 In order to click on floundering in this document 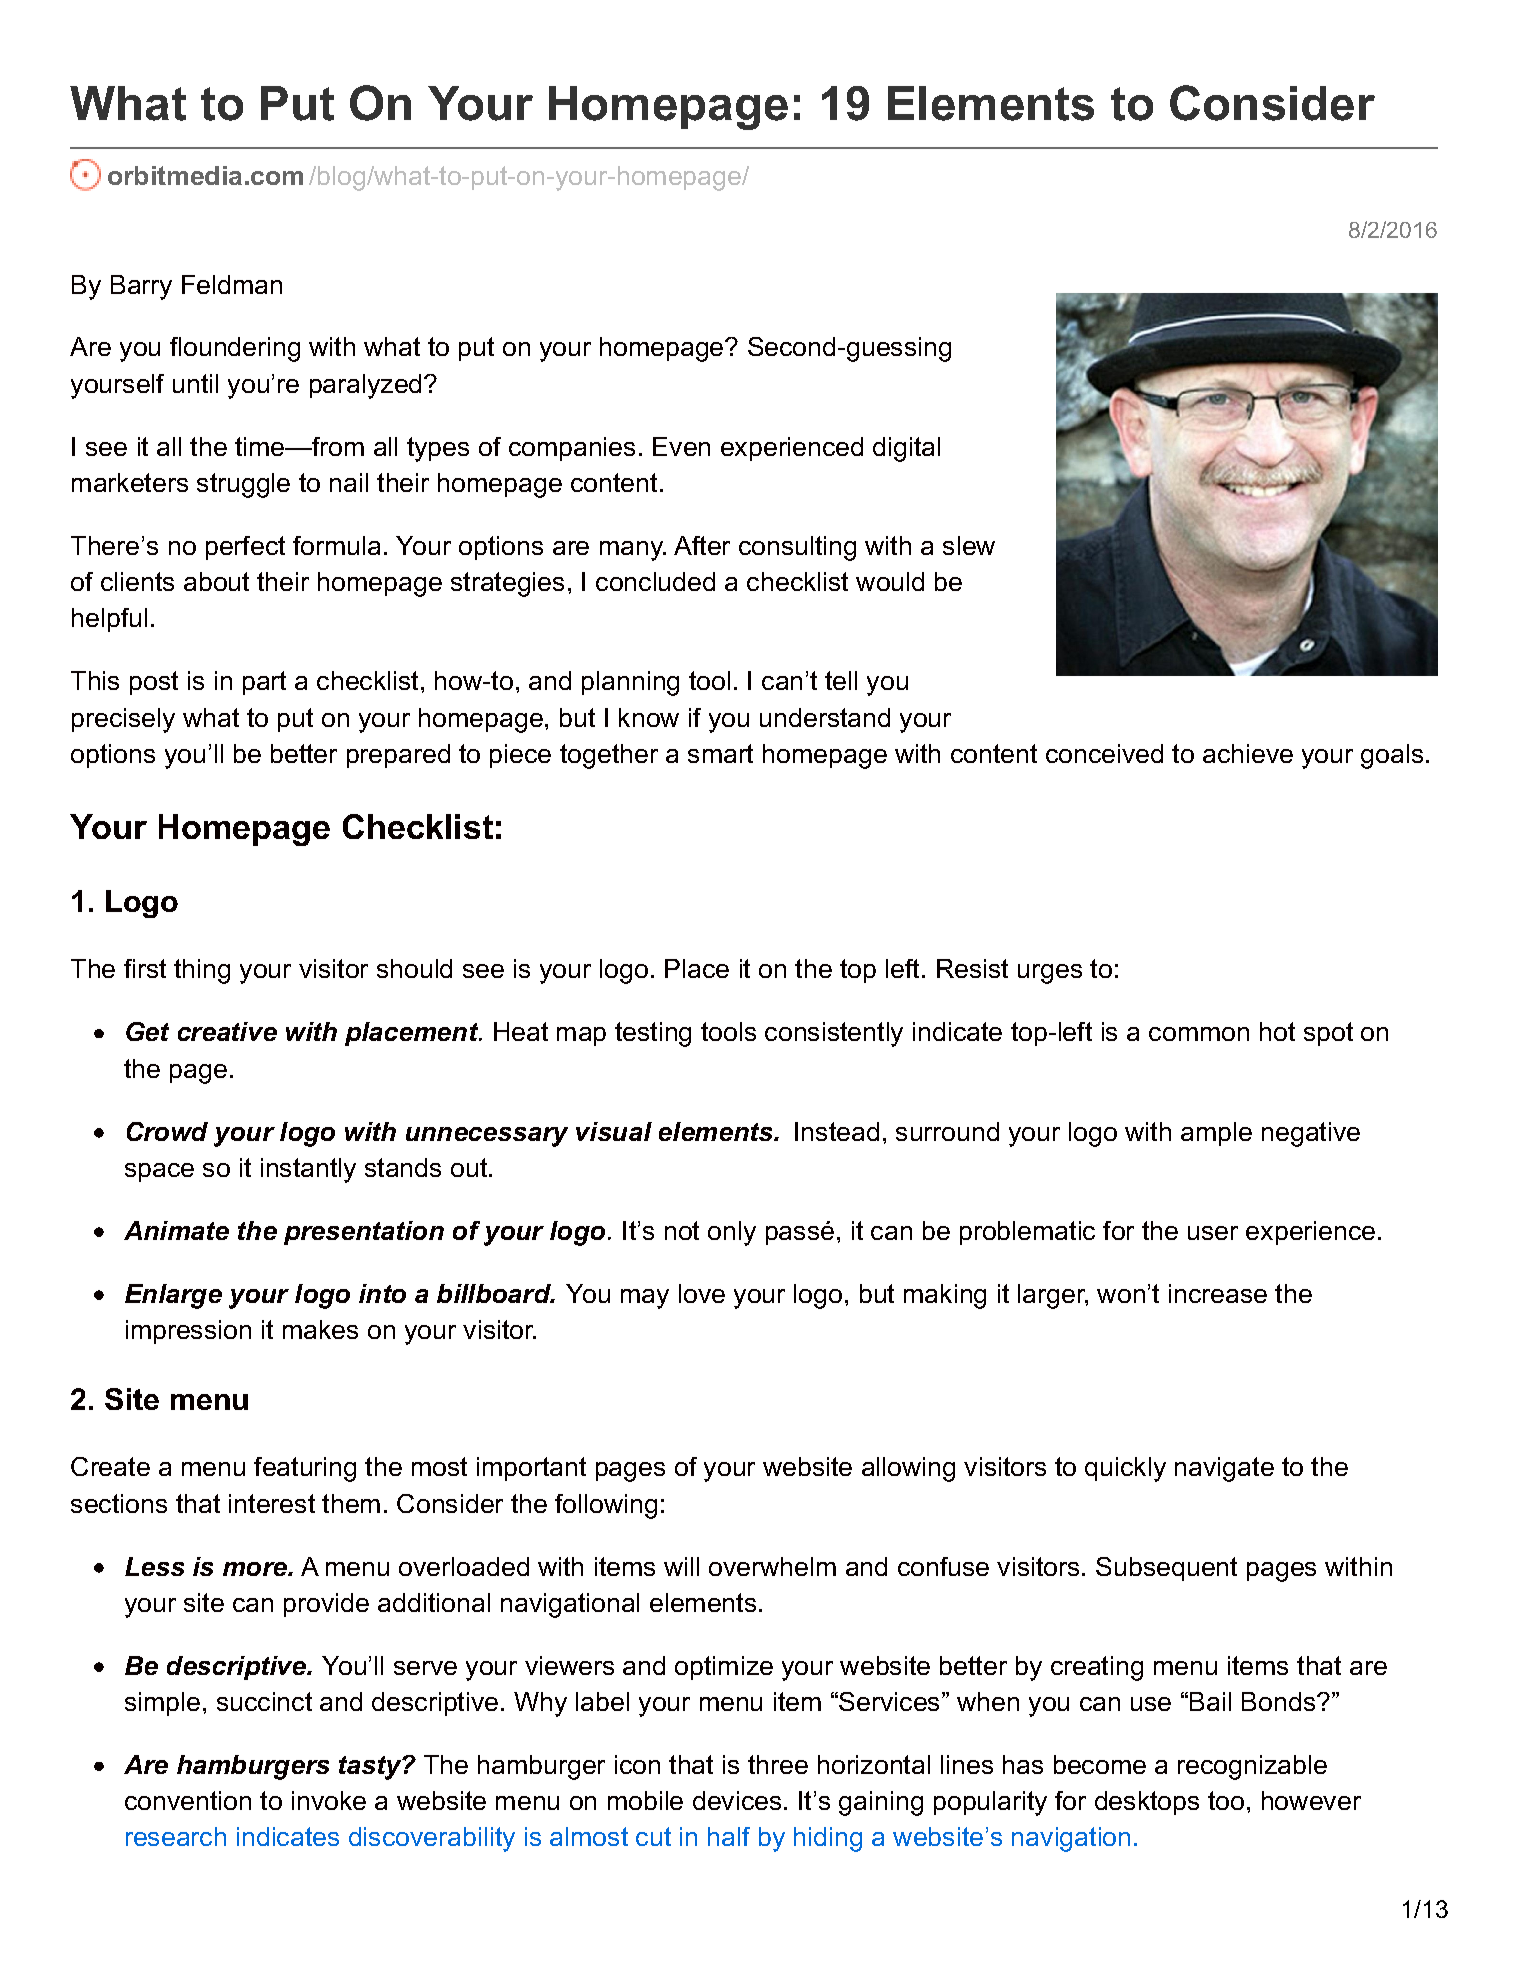, I will do `click(235, 349)`.
